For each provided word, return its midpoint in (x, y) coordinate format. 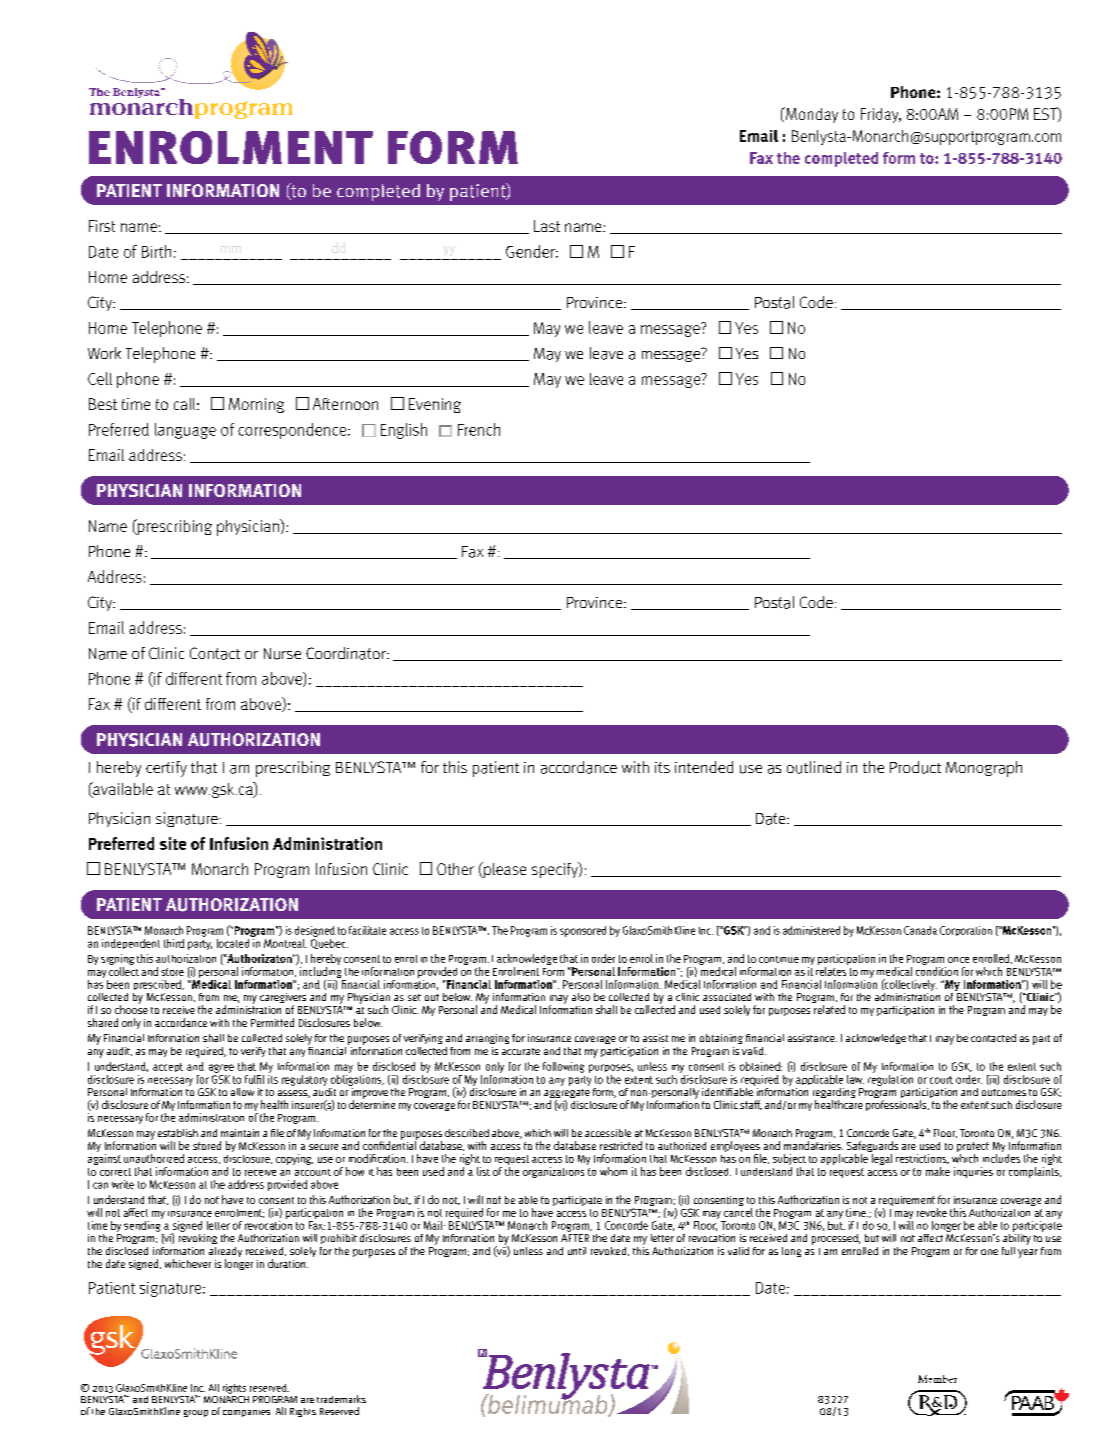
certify (166, 769)
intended (704, 767)
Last (547, 226)
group (196, 1413)
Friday (881, 115)
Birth (156, 251)
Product (915, 767)
